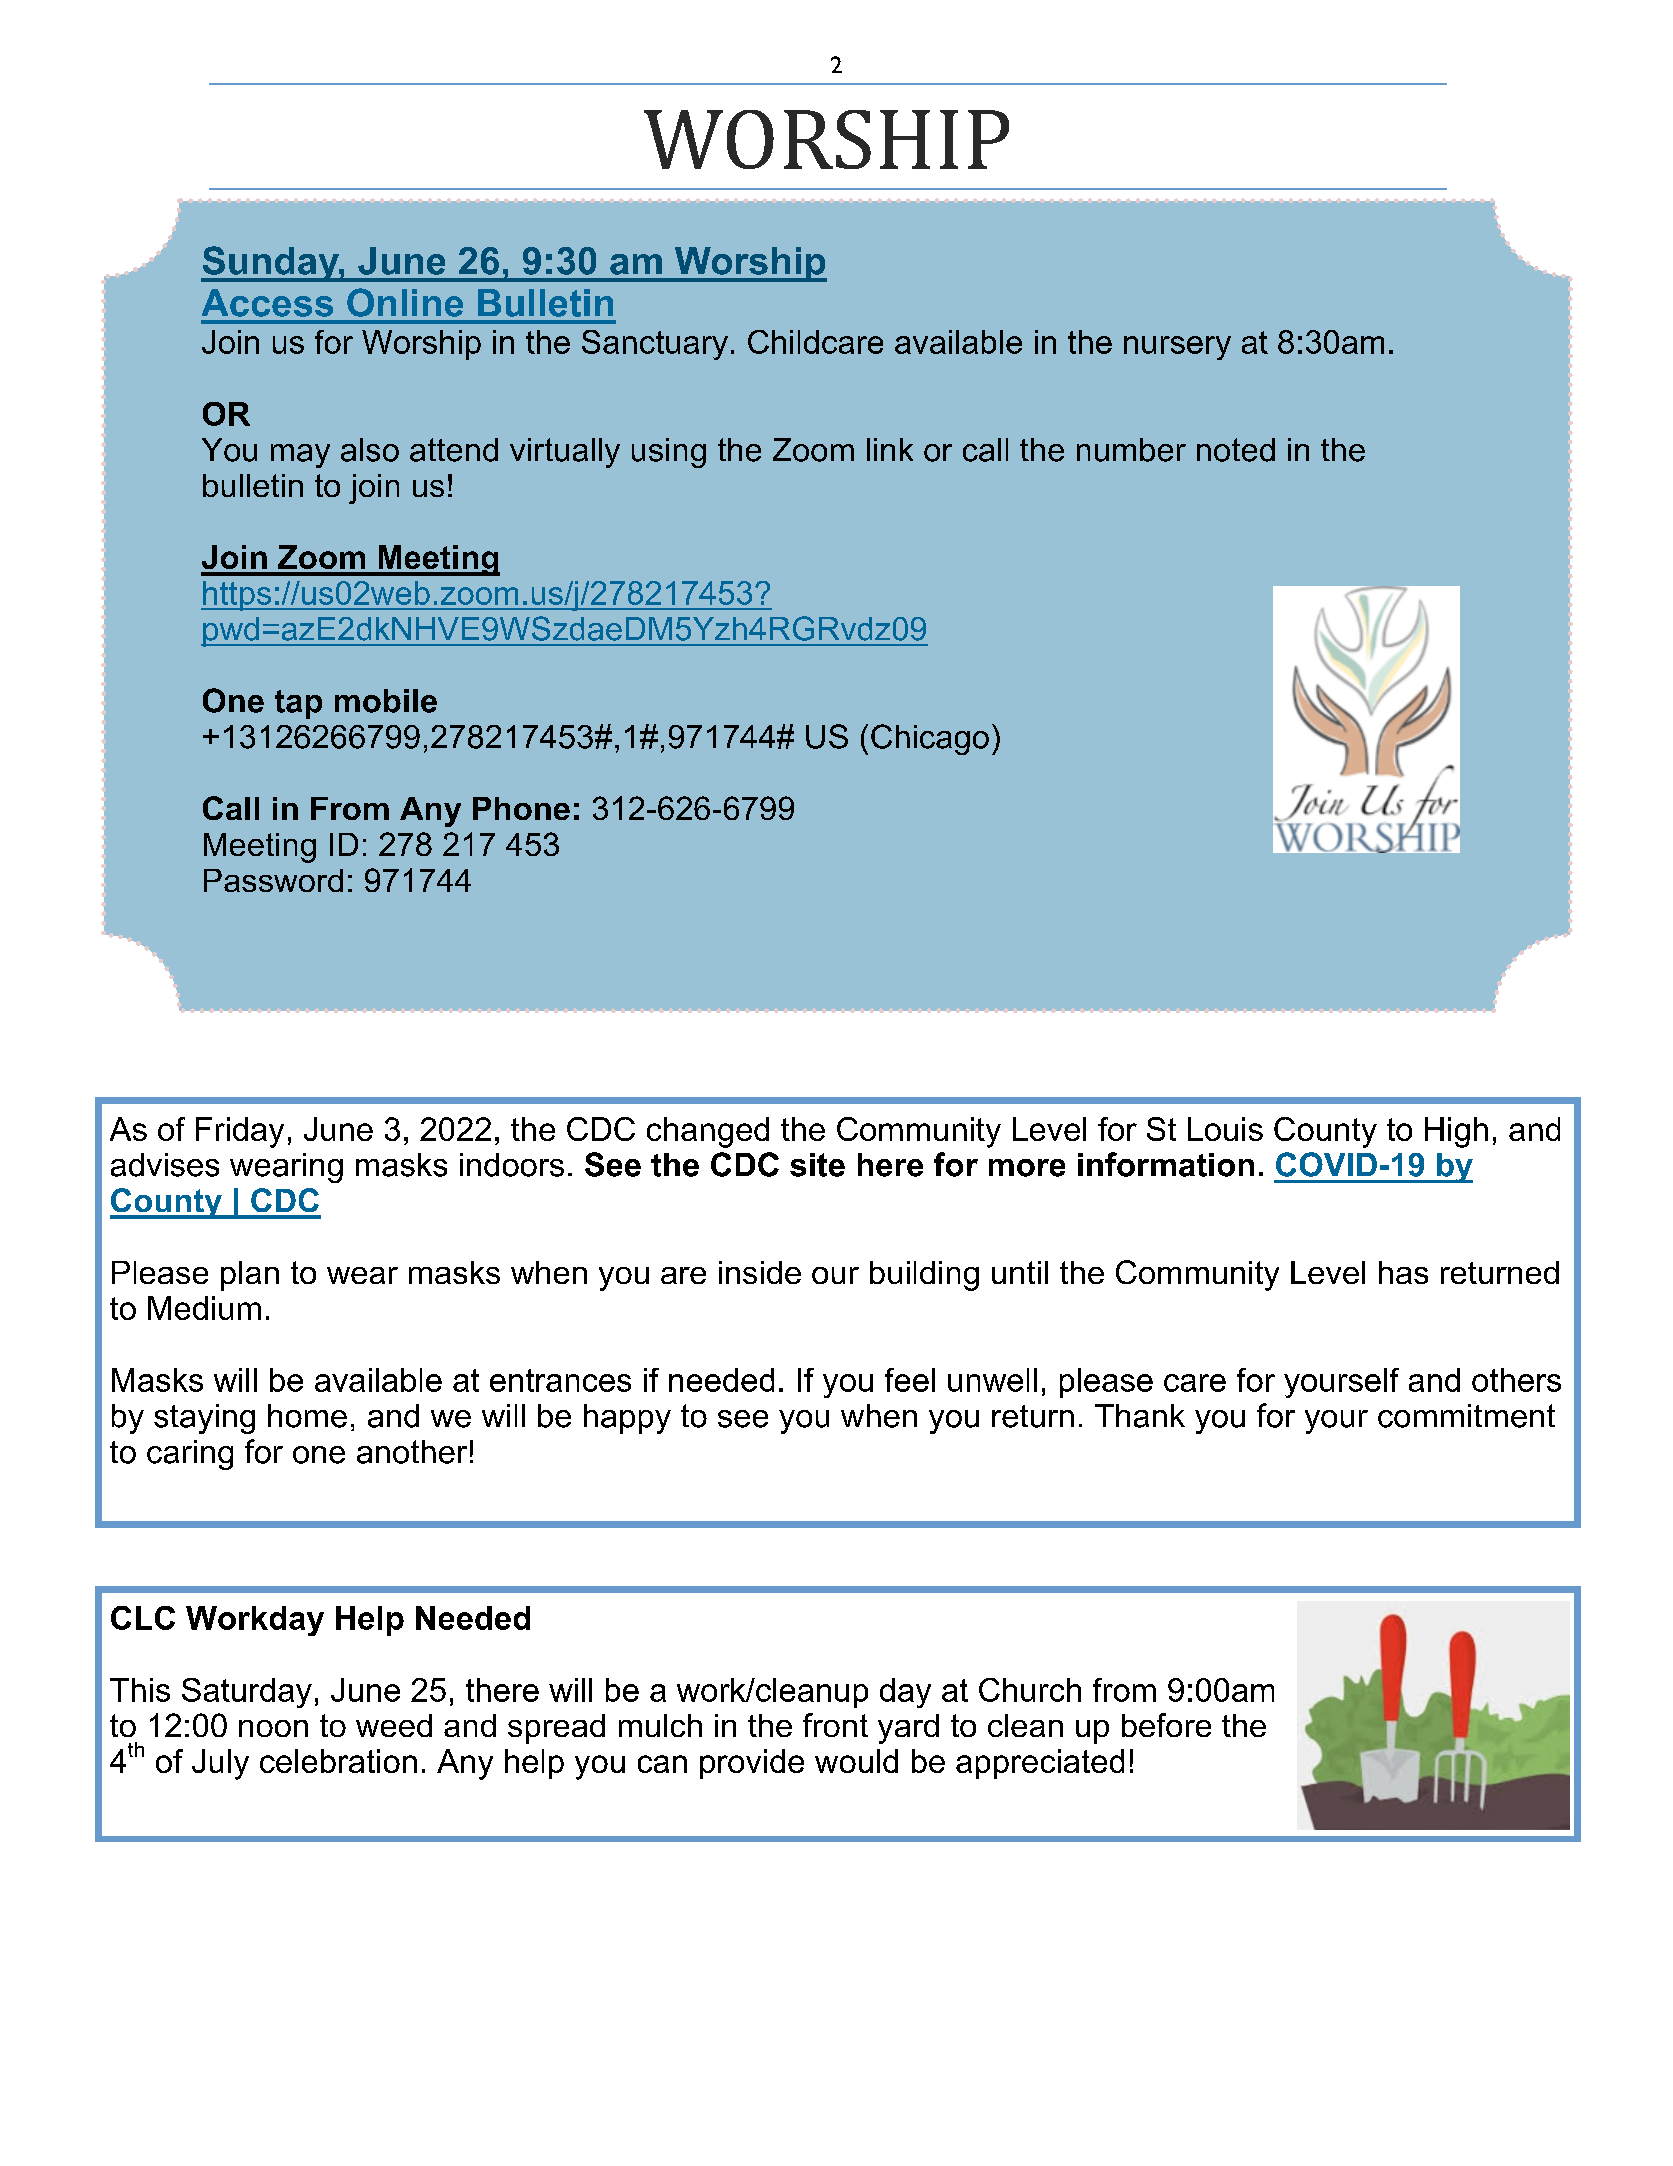 The width and height of the image is (1673, 2166). Describe the element at coordinates (910, 1380) in the image. I see `feel` at that location.
